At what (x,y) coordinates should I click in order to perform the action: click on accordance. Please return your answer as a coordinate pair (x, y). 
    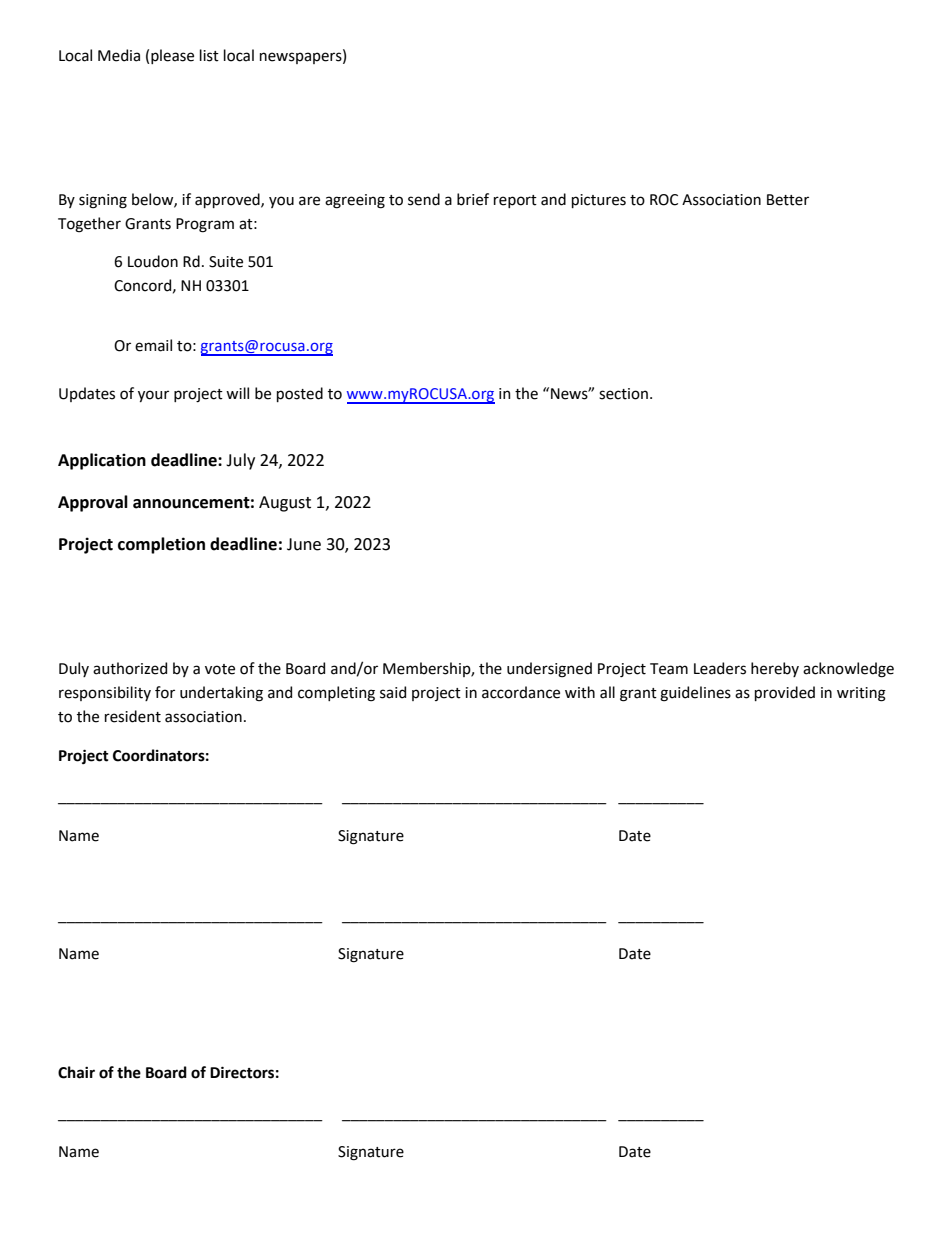
    Looking at the image, I should click on (521, 692).
